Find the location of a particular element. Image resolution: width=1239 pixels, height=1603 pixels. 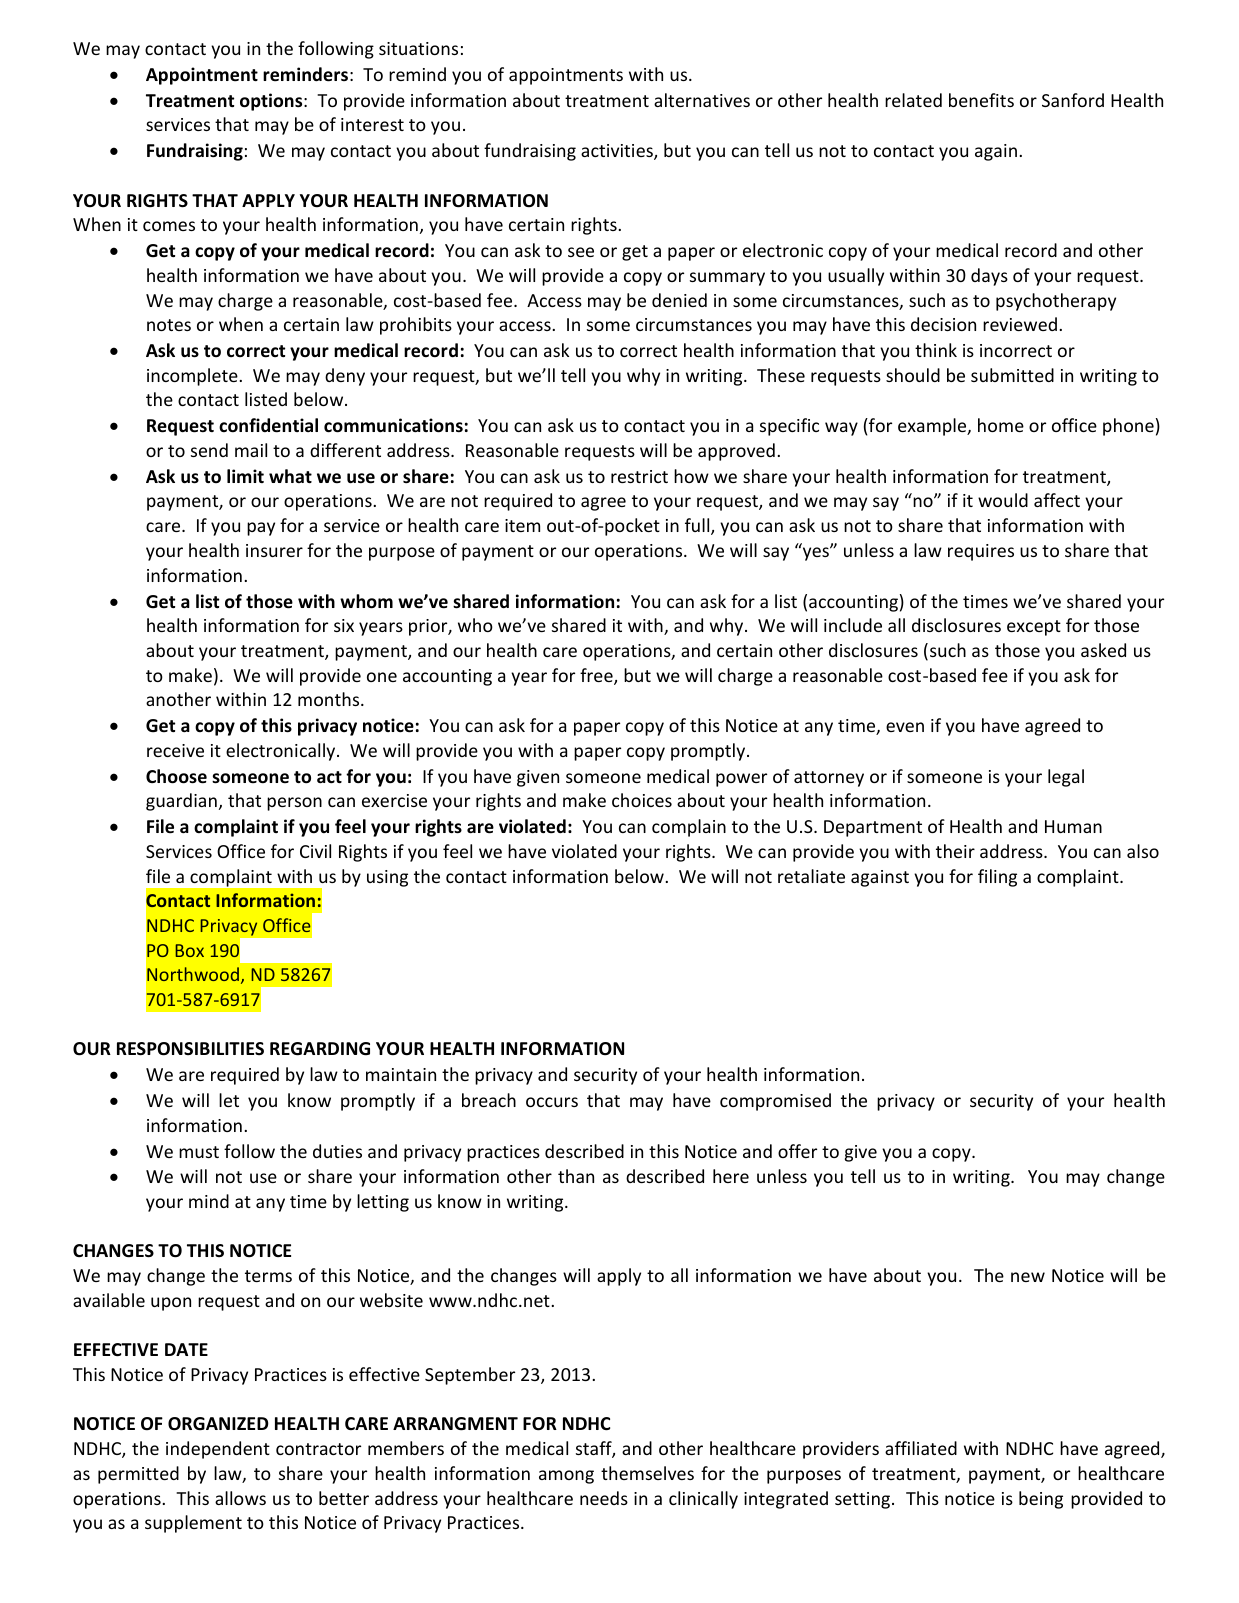

RESPONSIBILITIES is located at coordinates (190, 1049).
